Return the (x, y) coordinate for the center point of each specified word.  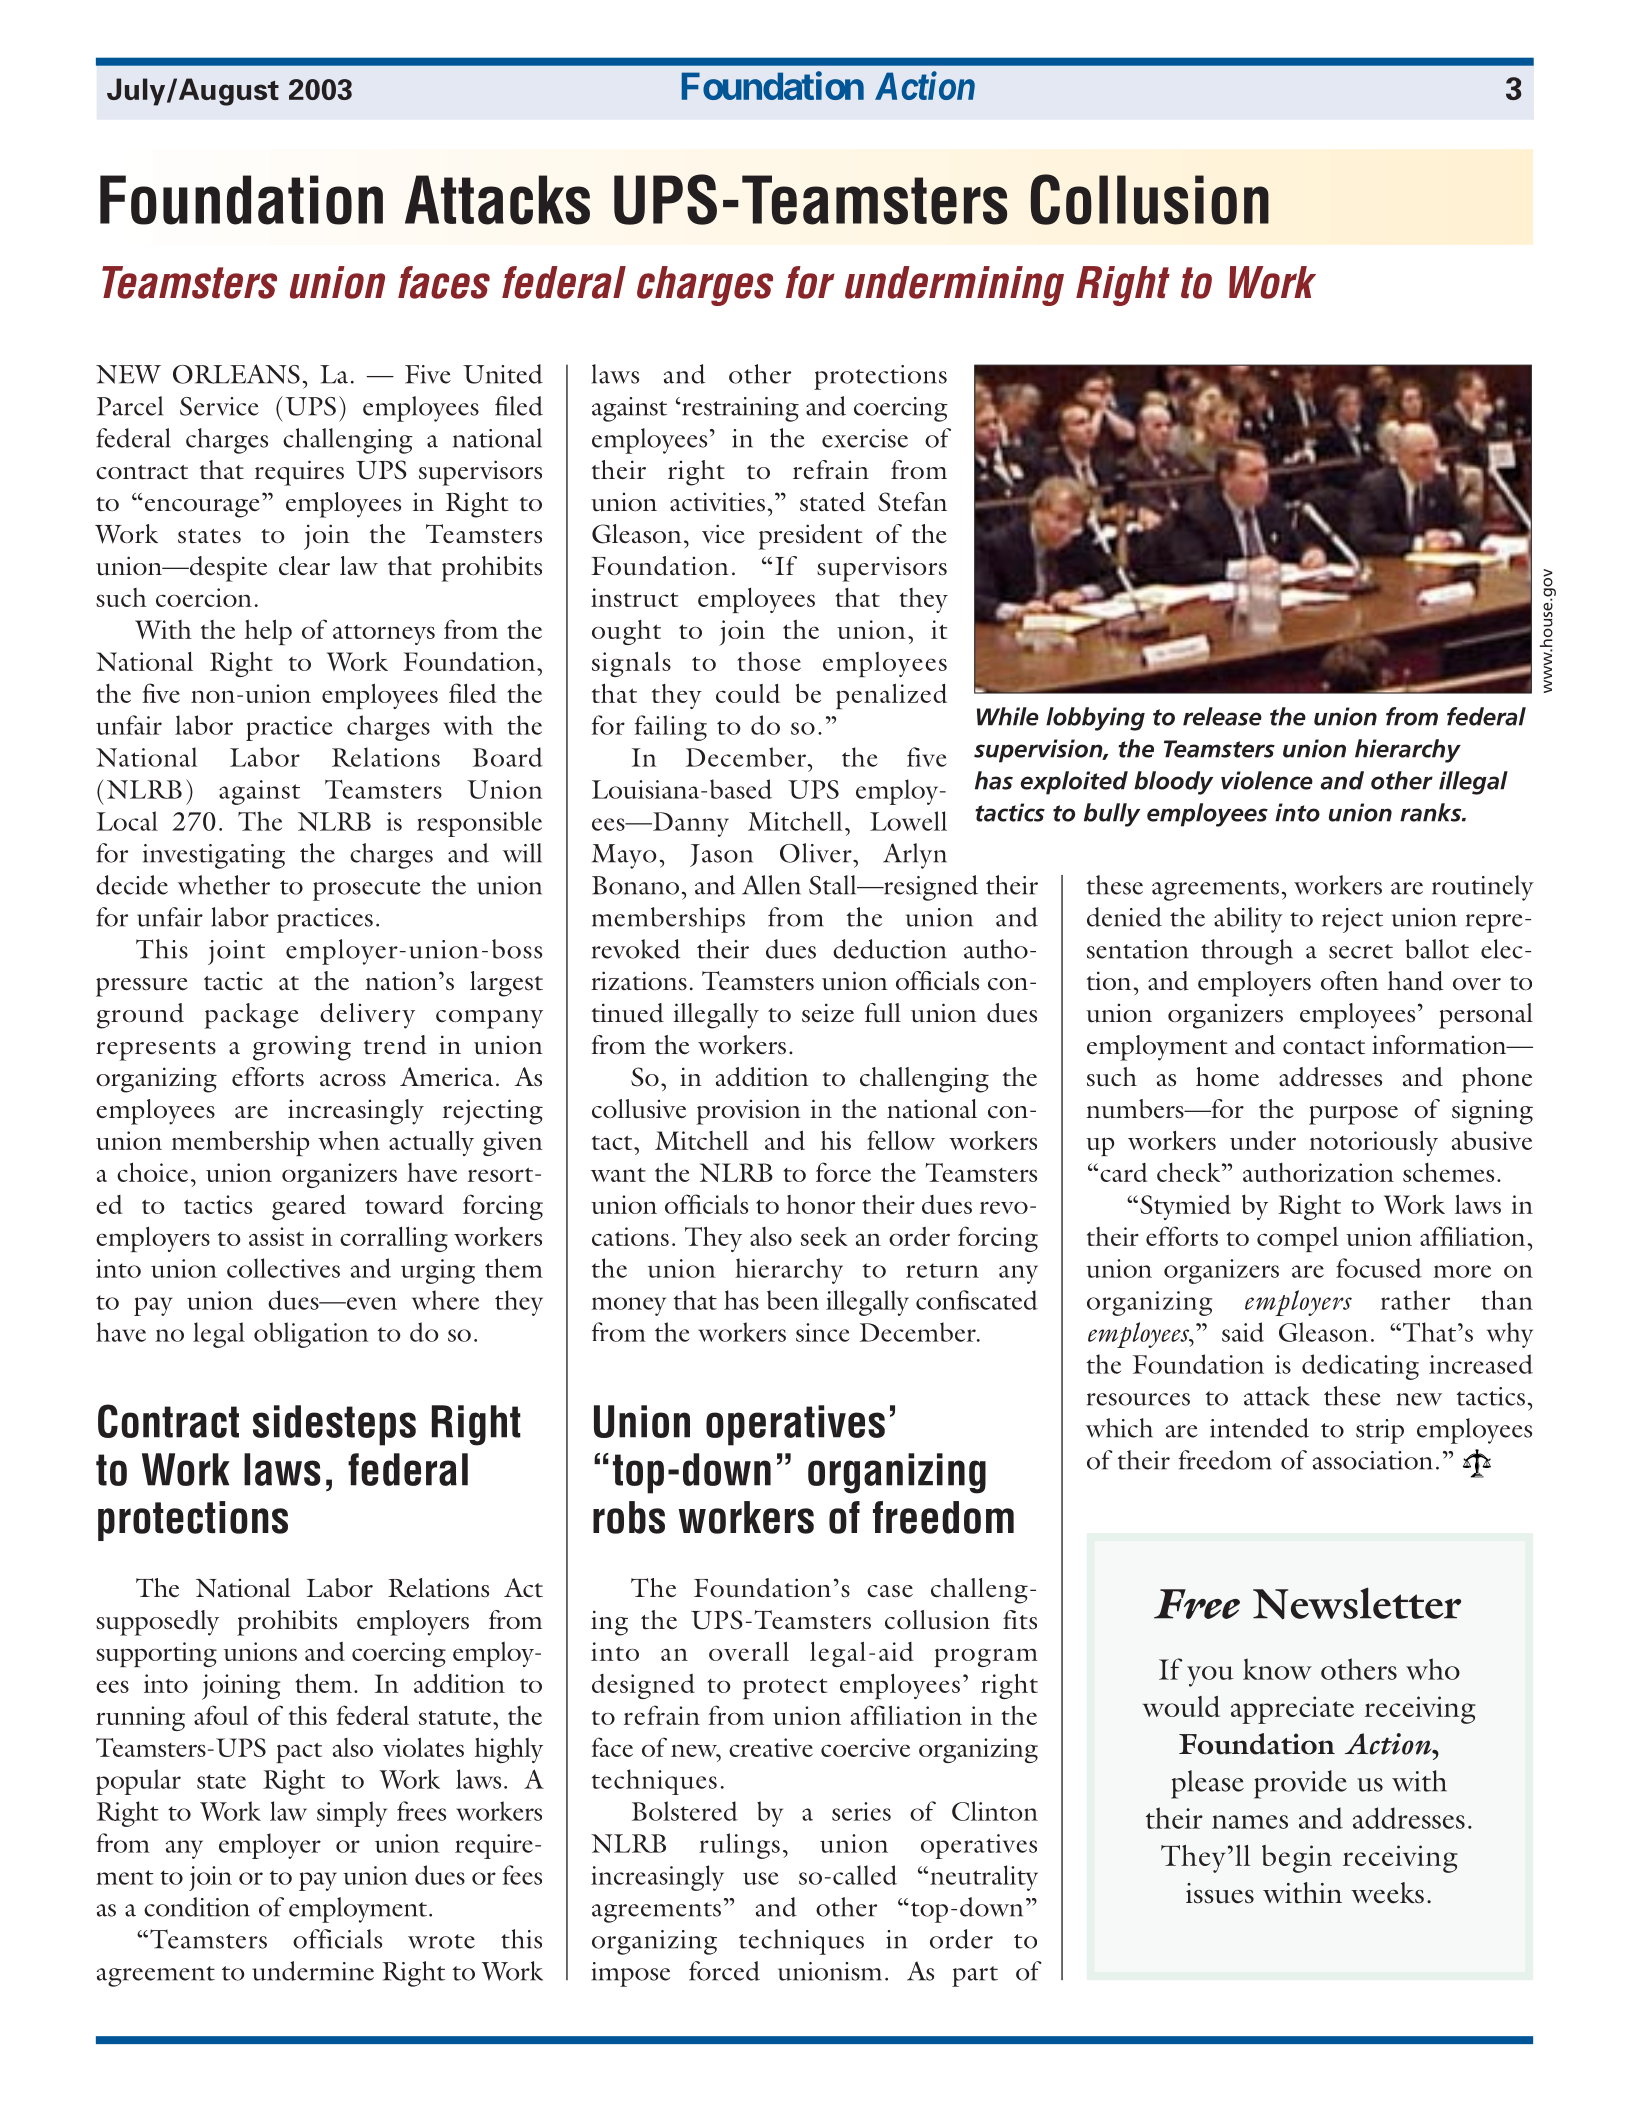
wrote (441, 1941)
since (823, 1332)
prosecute (367, 890)
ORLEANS (236, 374)
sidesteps (334, 1425)
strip (1380, 1431)
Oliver (817, 853)
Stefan (912, 502)
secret (1361, 951)
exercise (865, 438)
